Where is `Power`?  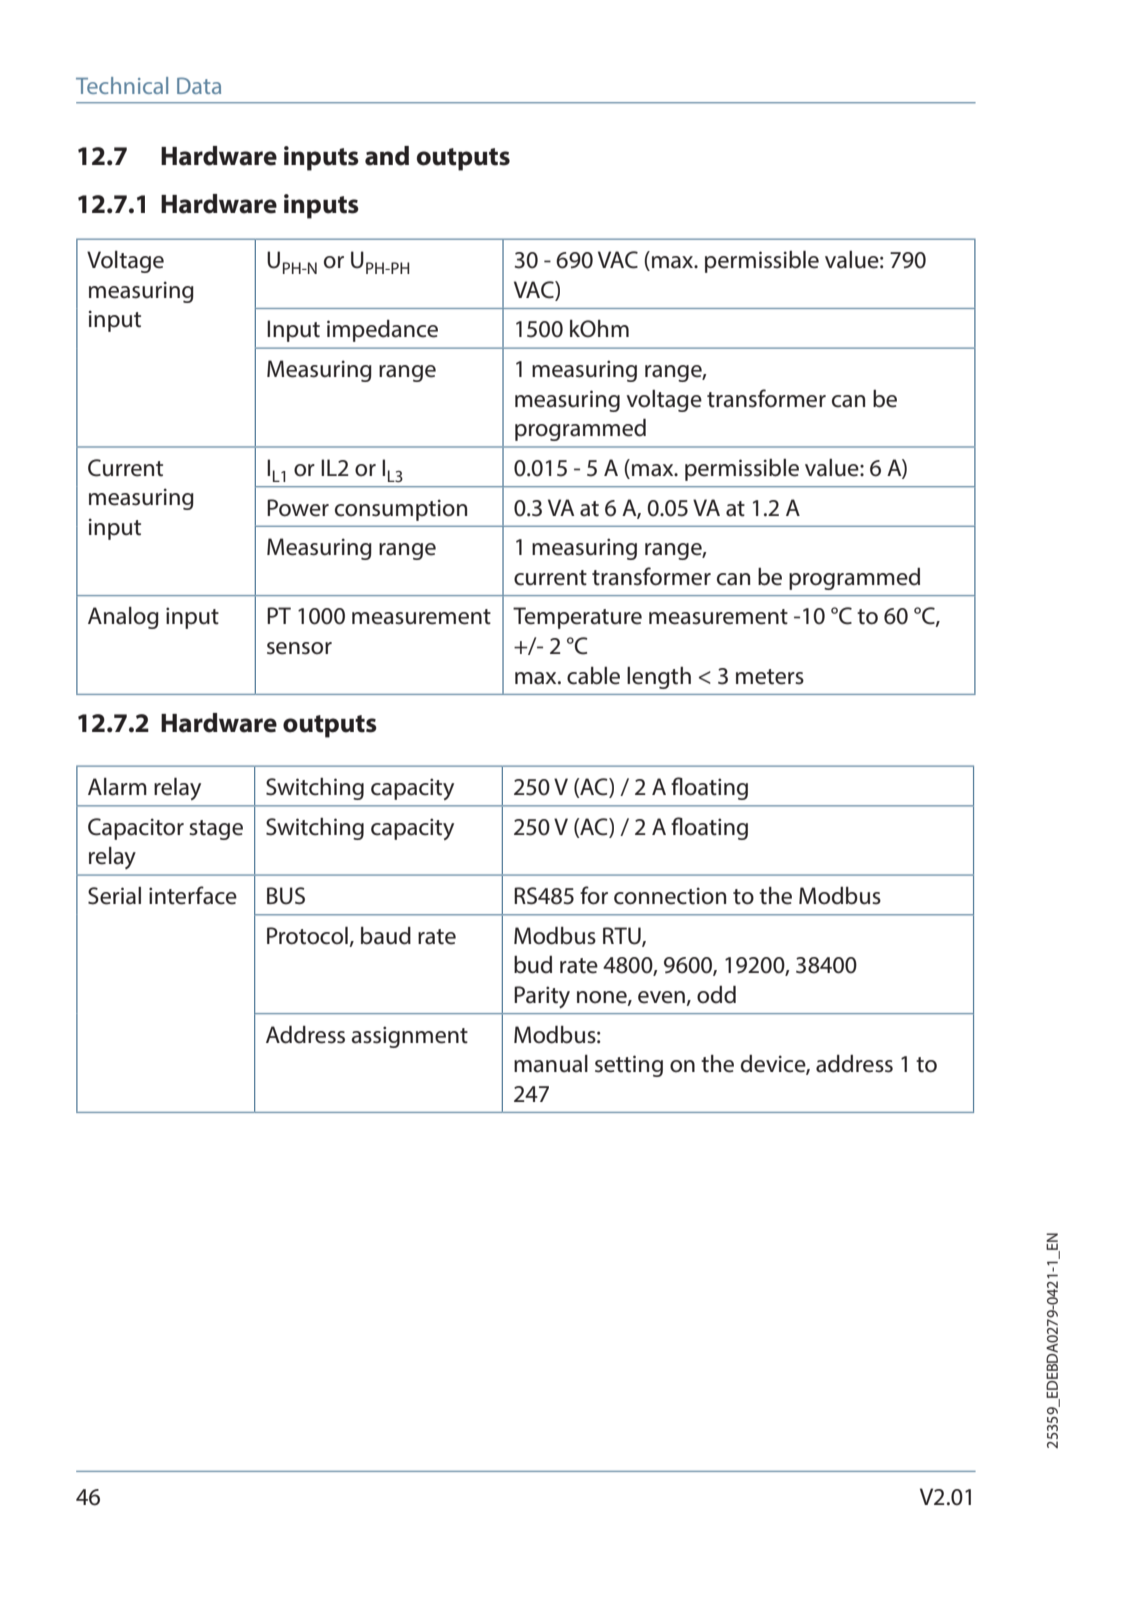
Power is located at coordinates (298, 508).
